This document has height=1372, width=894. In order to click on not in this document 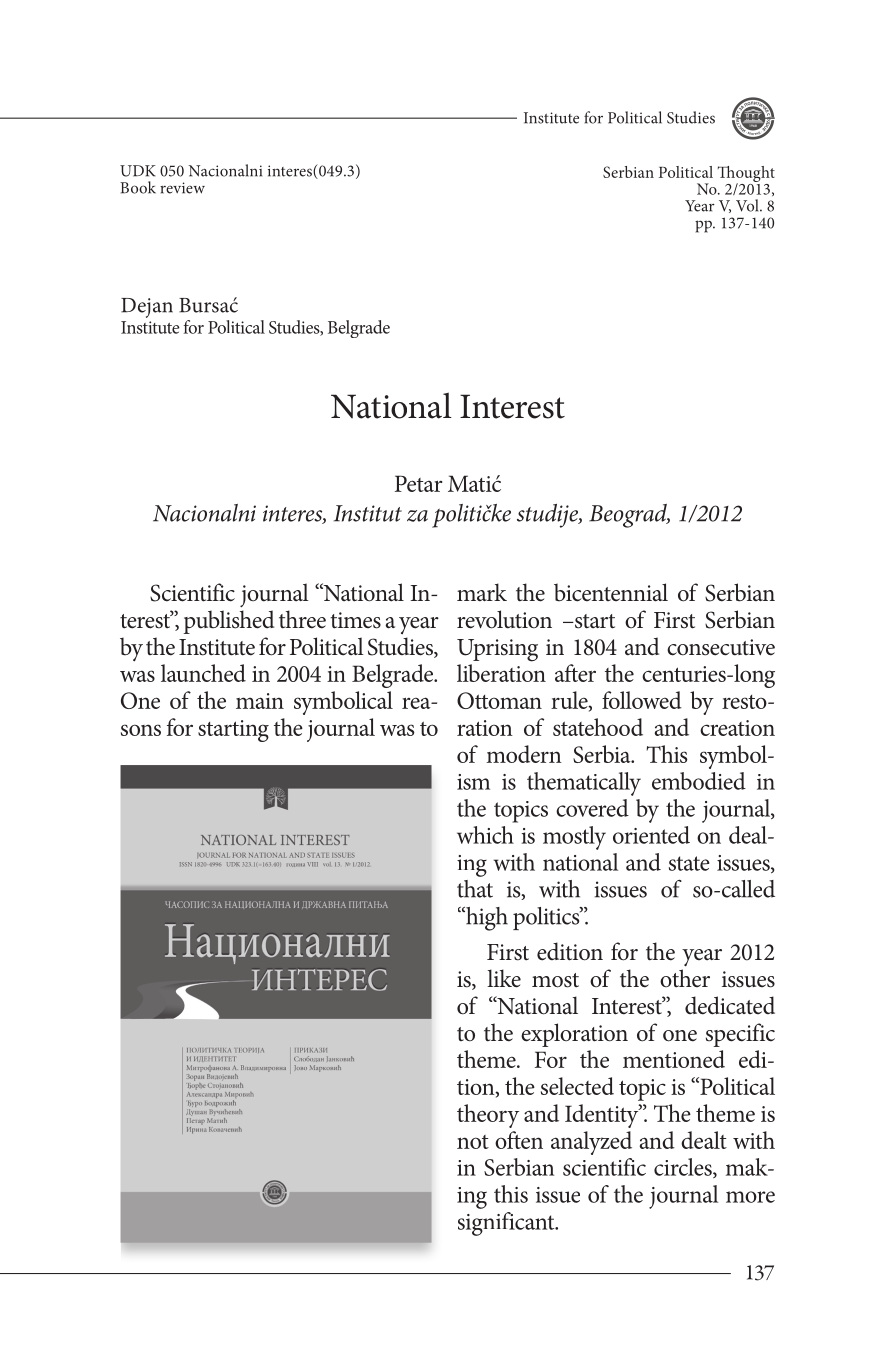, I will do `click(473, 1142)`.
